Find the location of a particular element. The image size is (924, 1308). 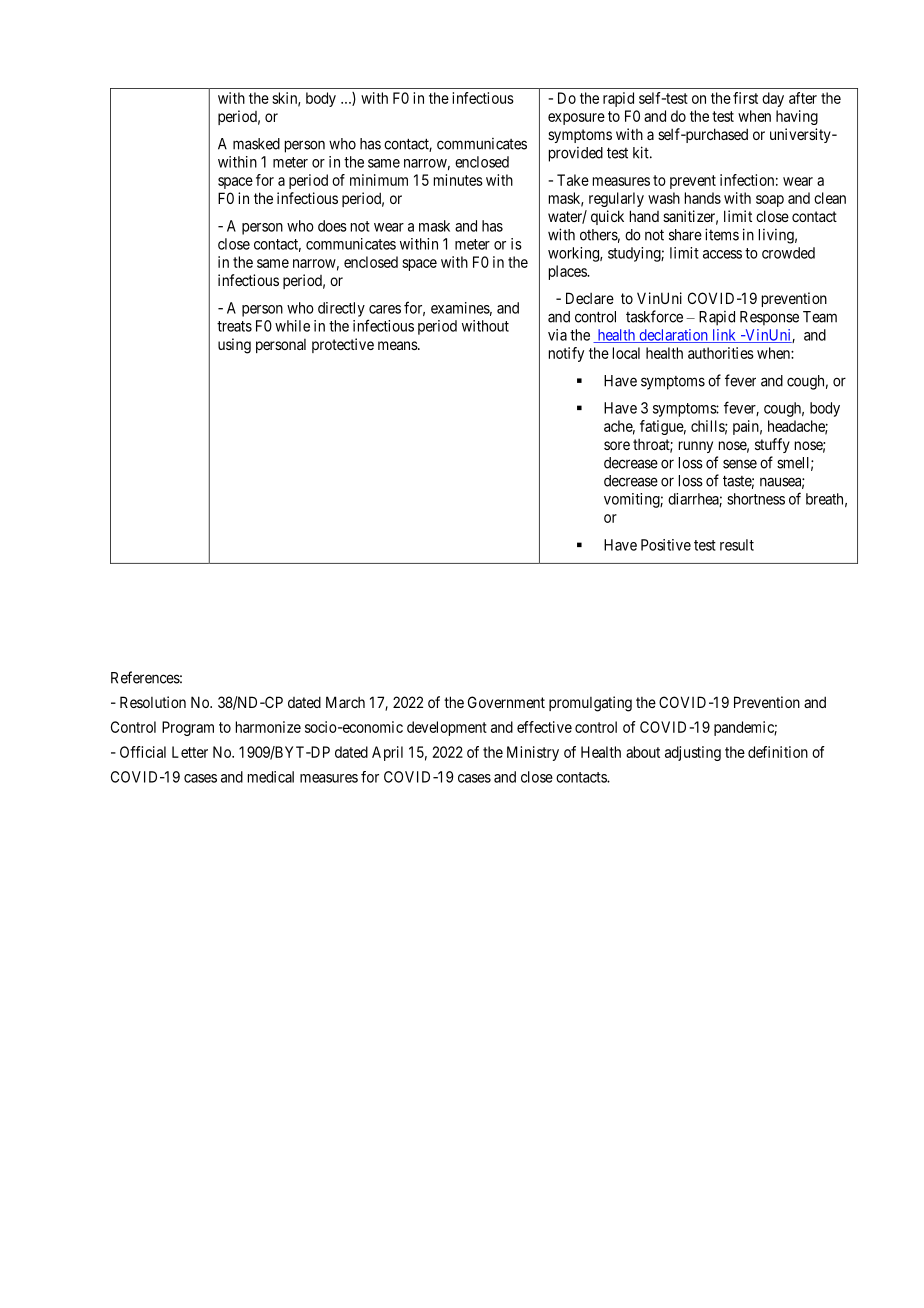

first is located at coordinates (745, 98).
